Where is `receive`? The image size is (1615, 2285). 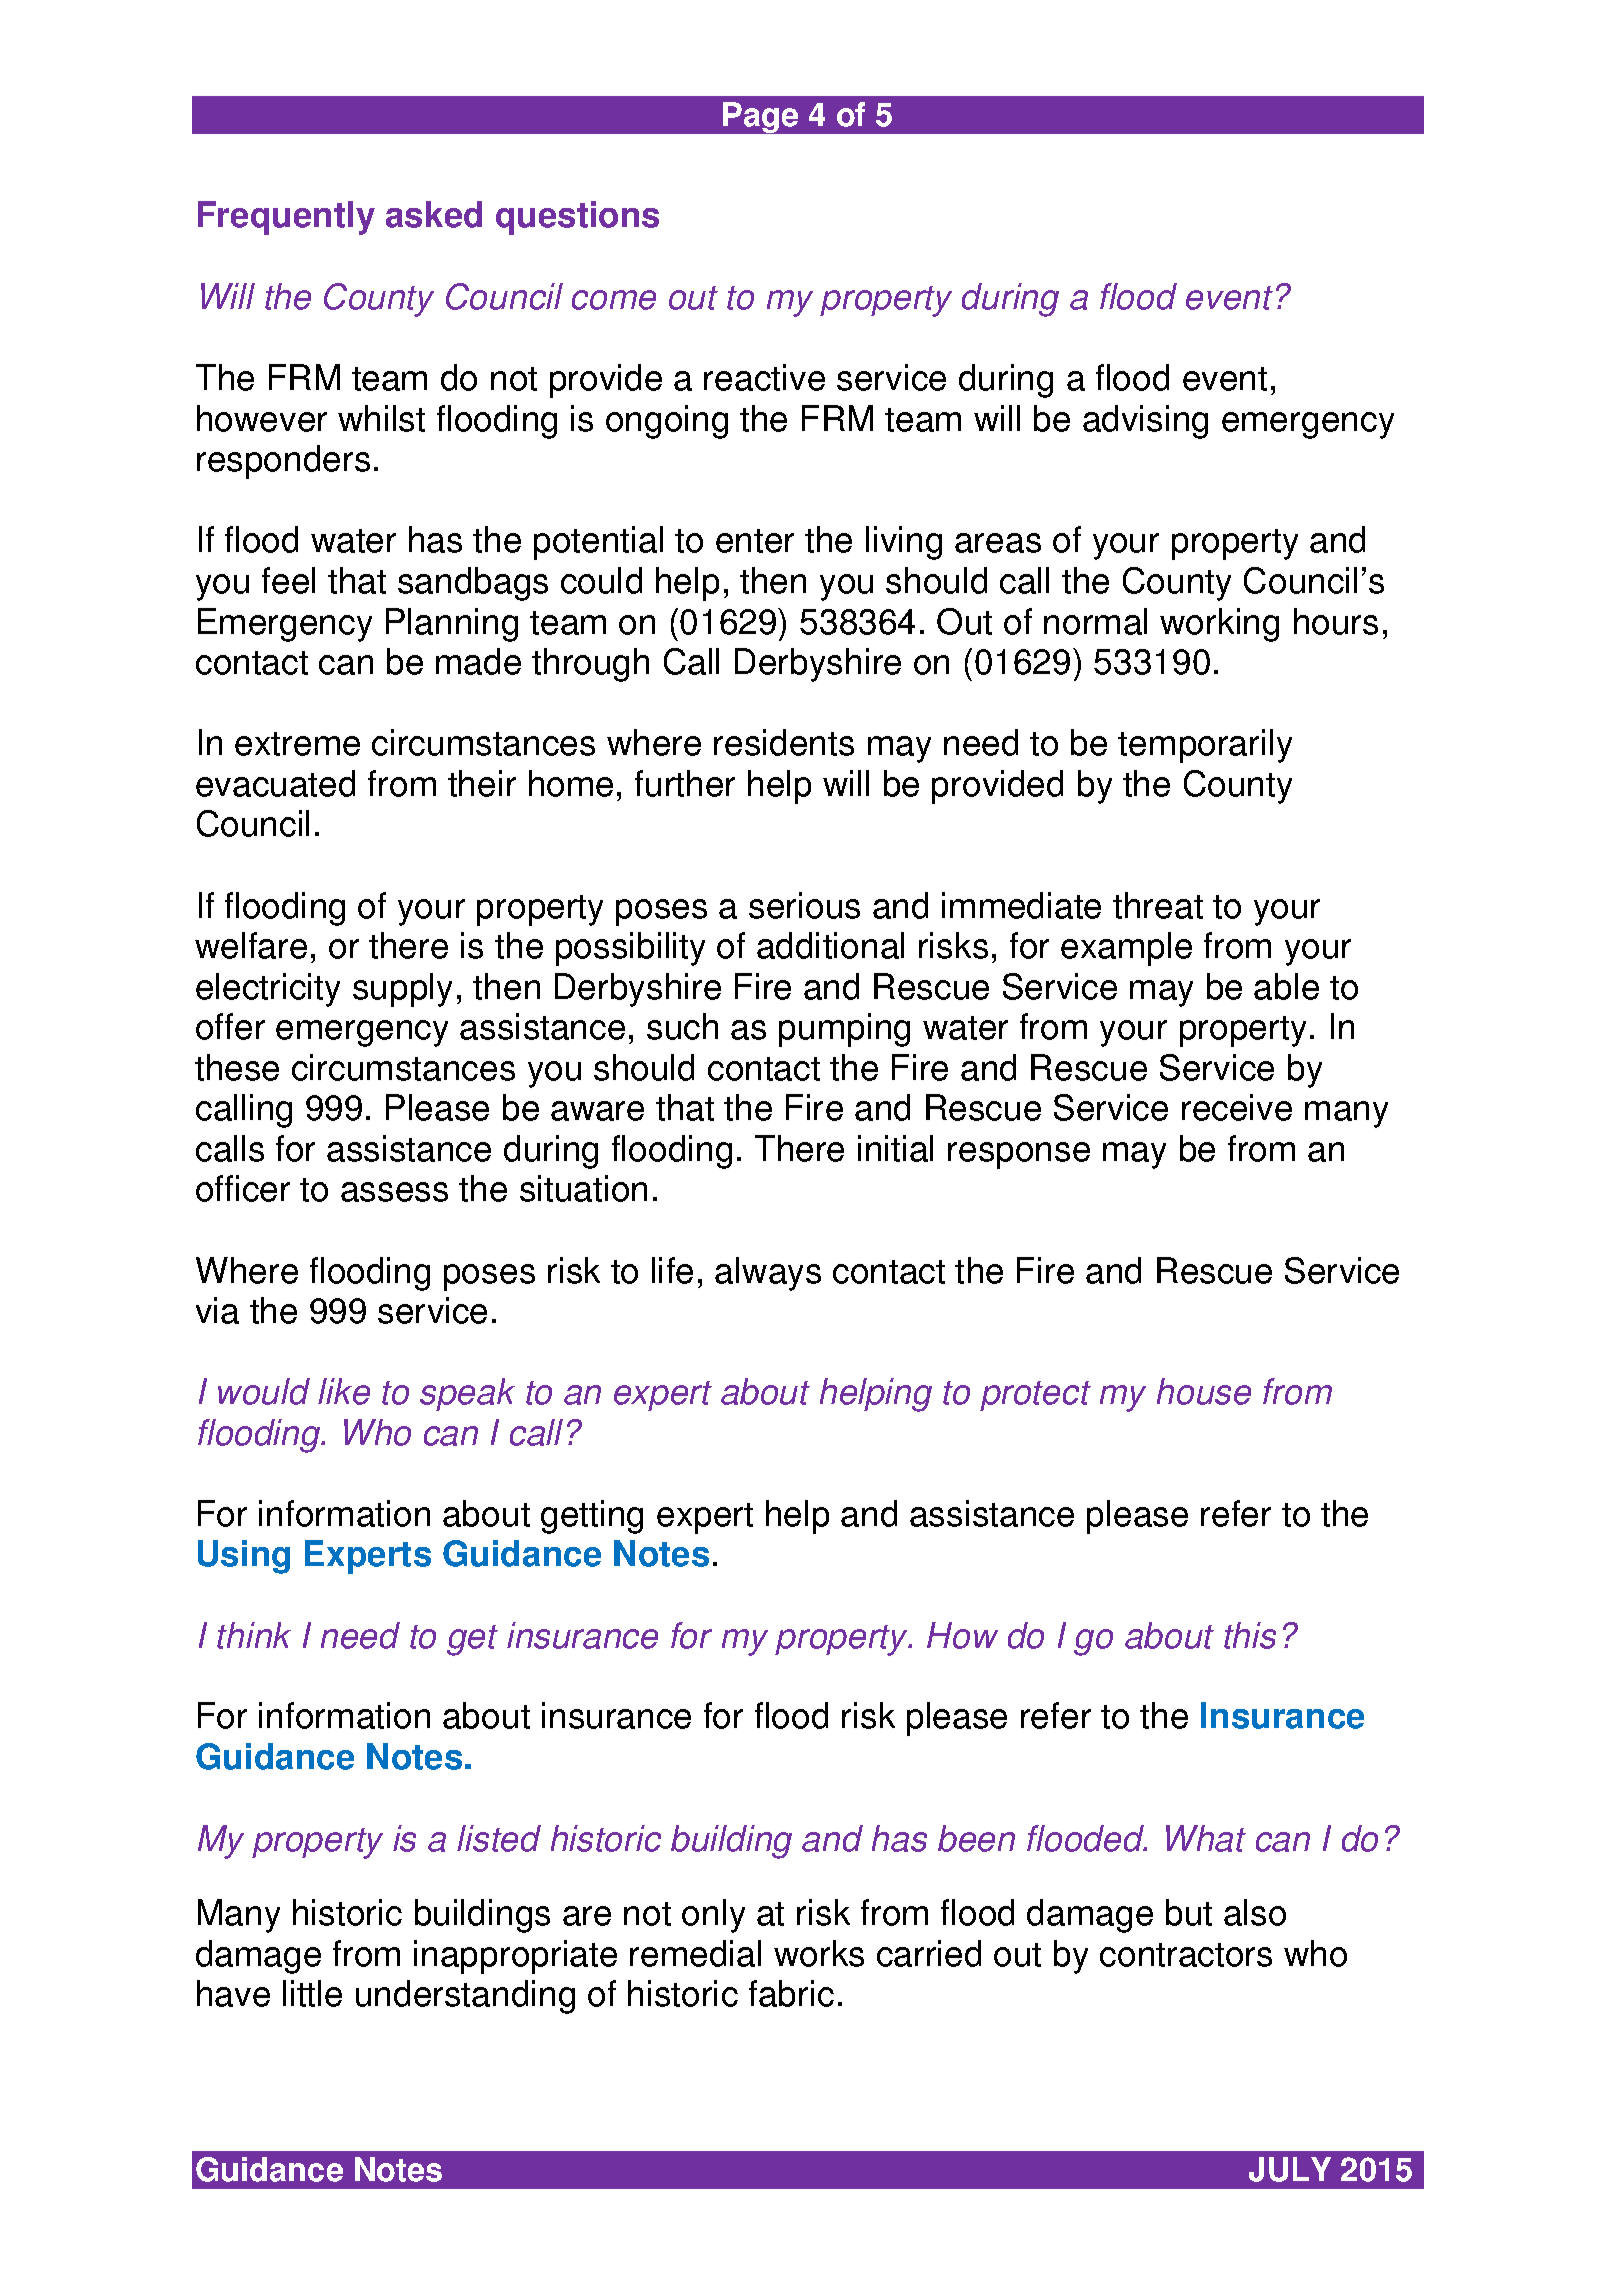
receive is located at coordinates (1237, 1107).
